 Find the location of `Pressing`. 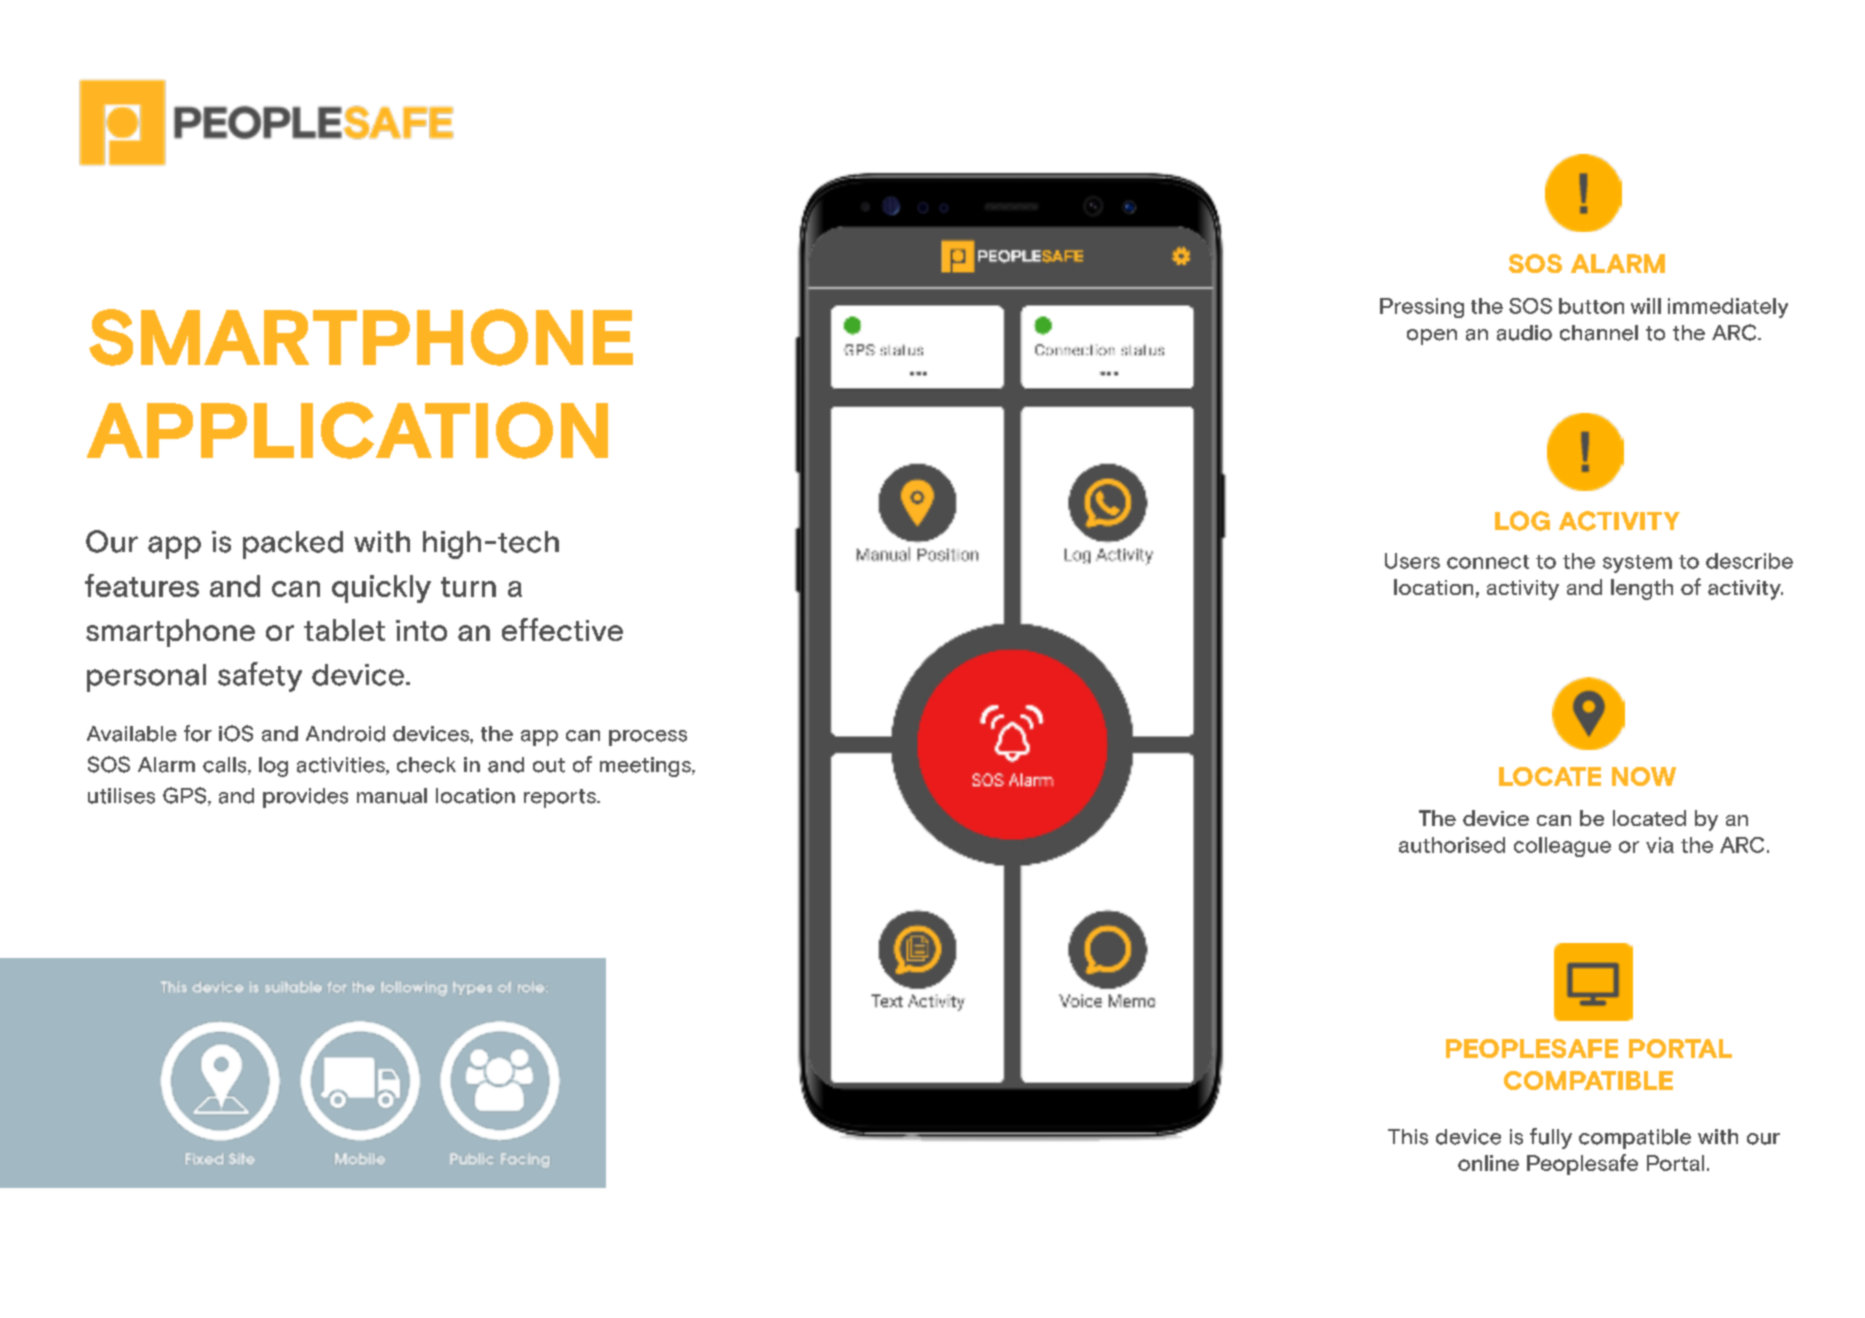

Pressing is located at coordinates (1422, 308).
